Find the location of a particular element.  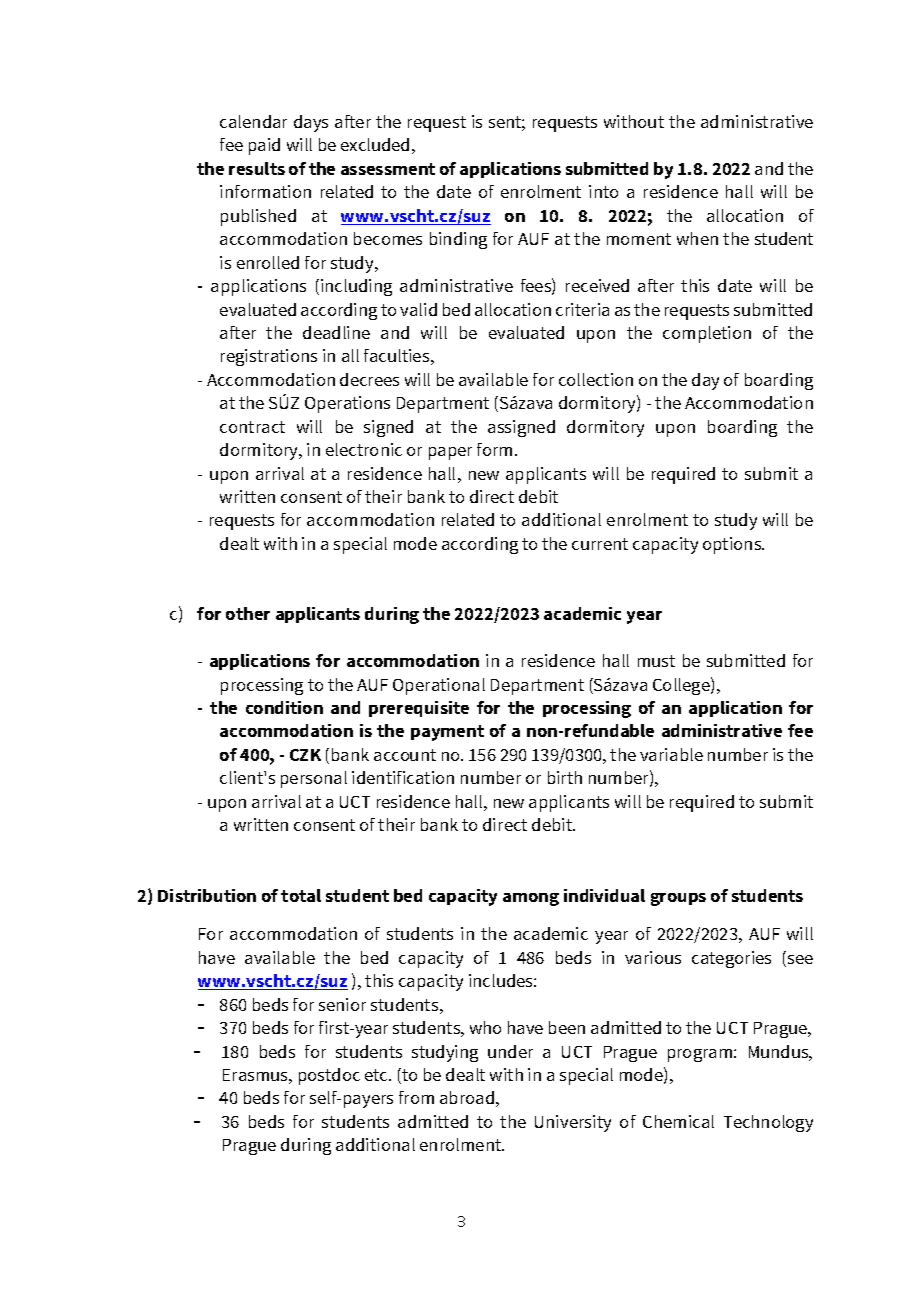

under is located at coordinates (510, 1051).
